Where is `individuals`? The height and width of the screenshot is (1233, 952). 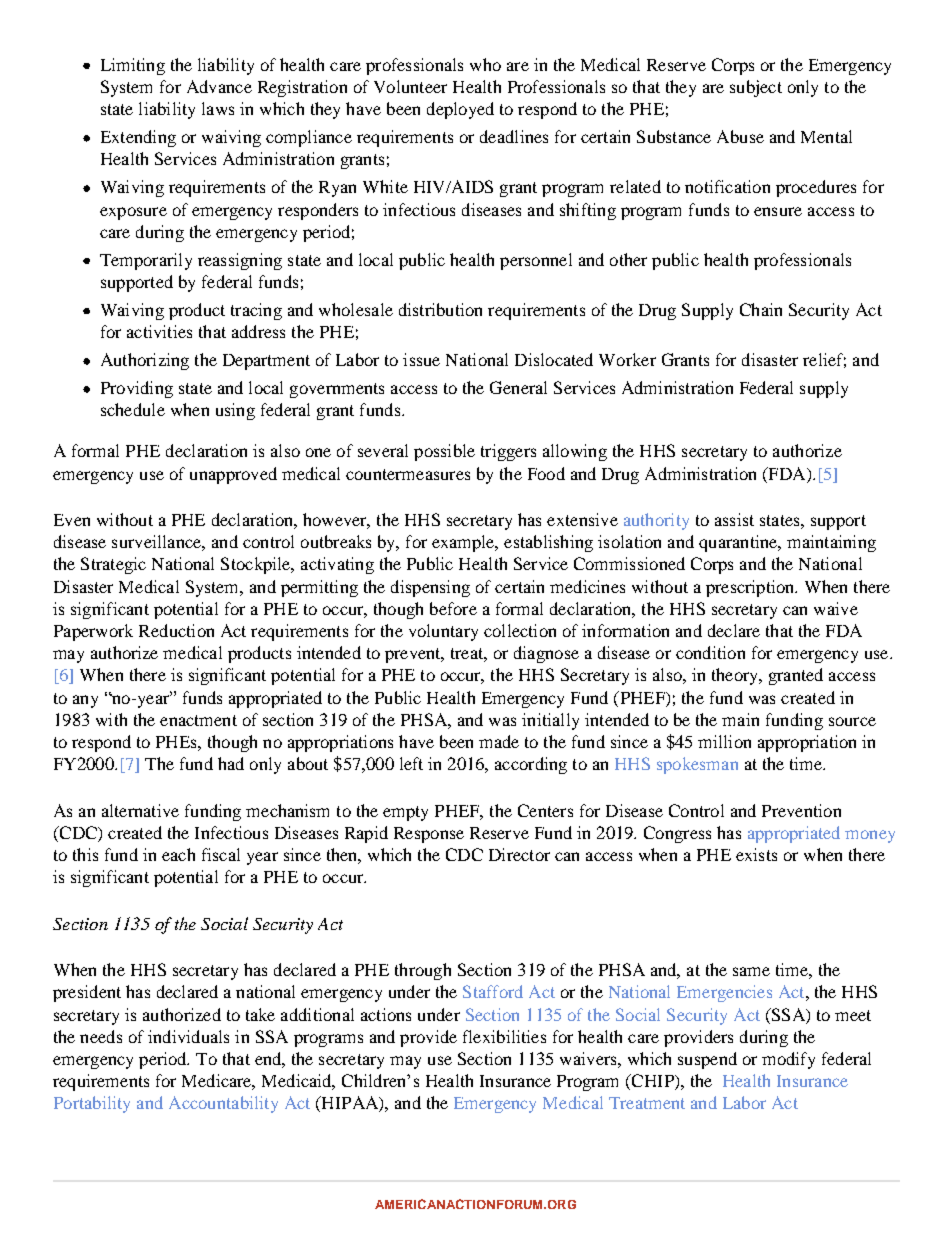 individuals is located at coordinates (188, 1036).
